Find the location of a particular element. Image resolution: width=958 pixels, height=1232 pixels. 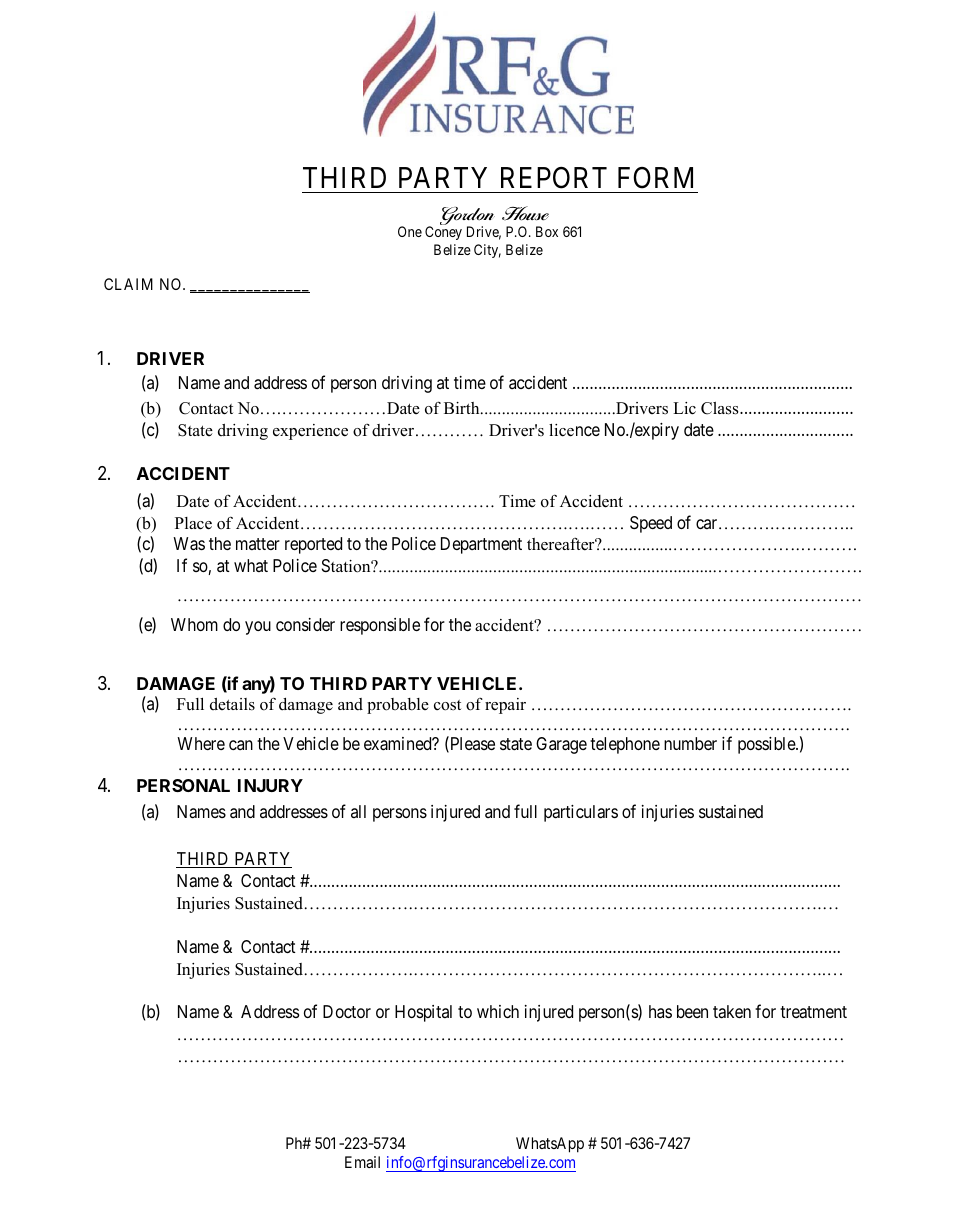

Hospital is located at coordinates (423, 1013).
